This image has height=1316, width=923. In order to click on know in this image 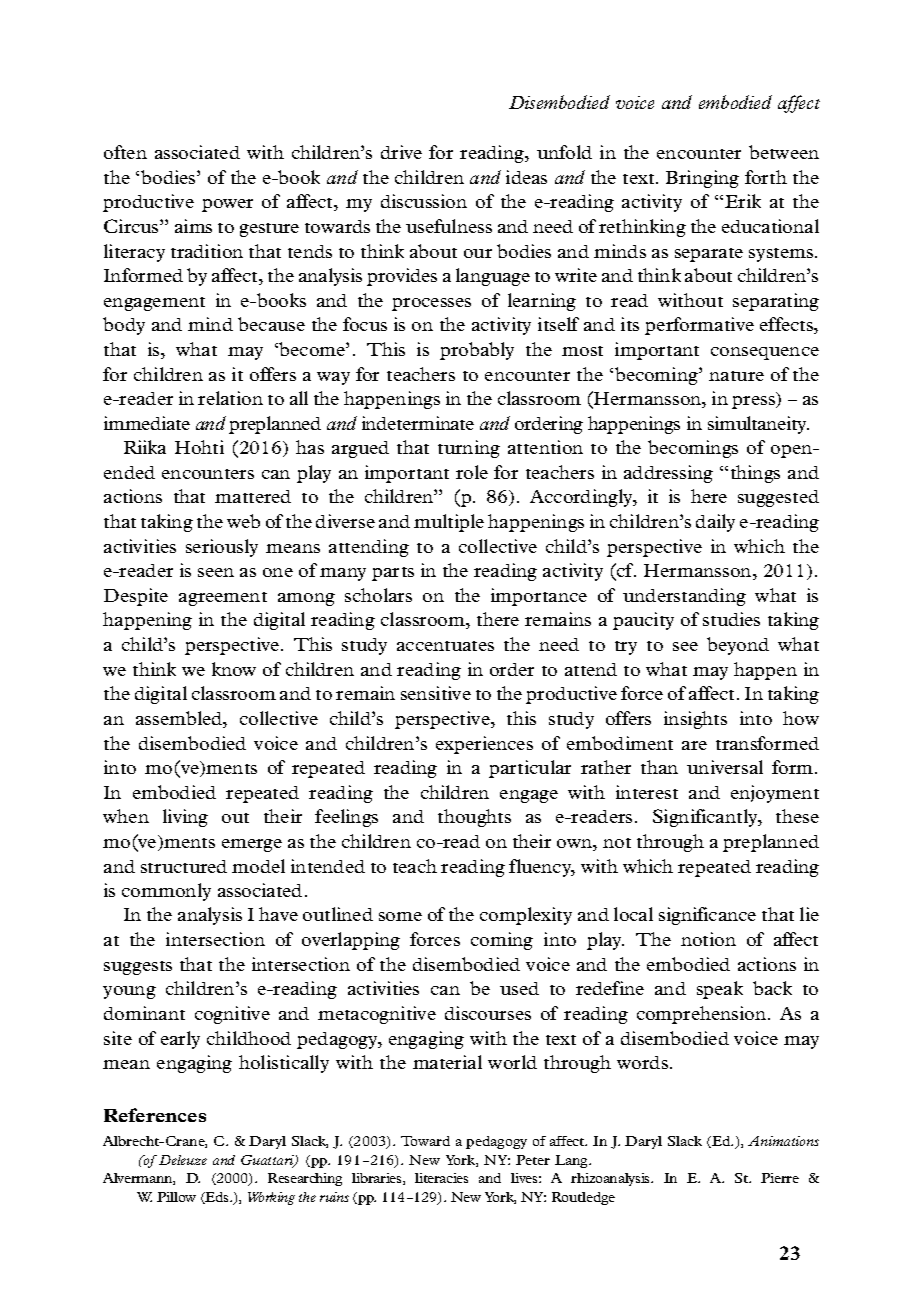, I will do `click(234, 669)`.
